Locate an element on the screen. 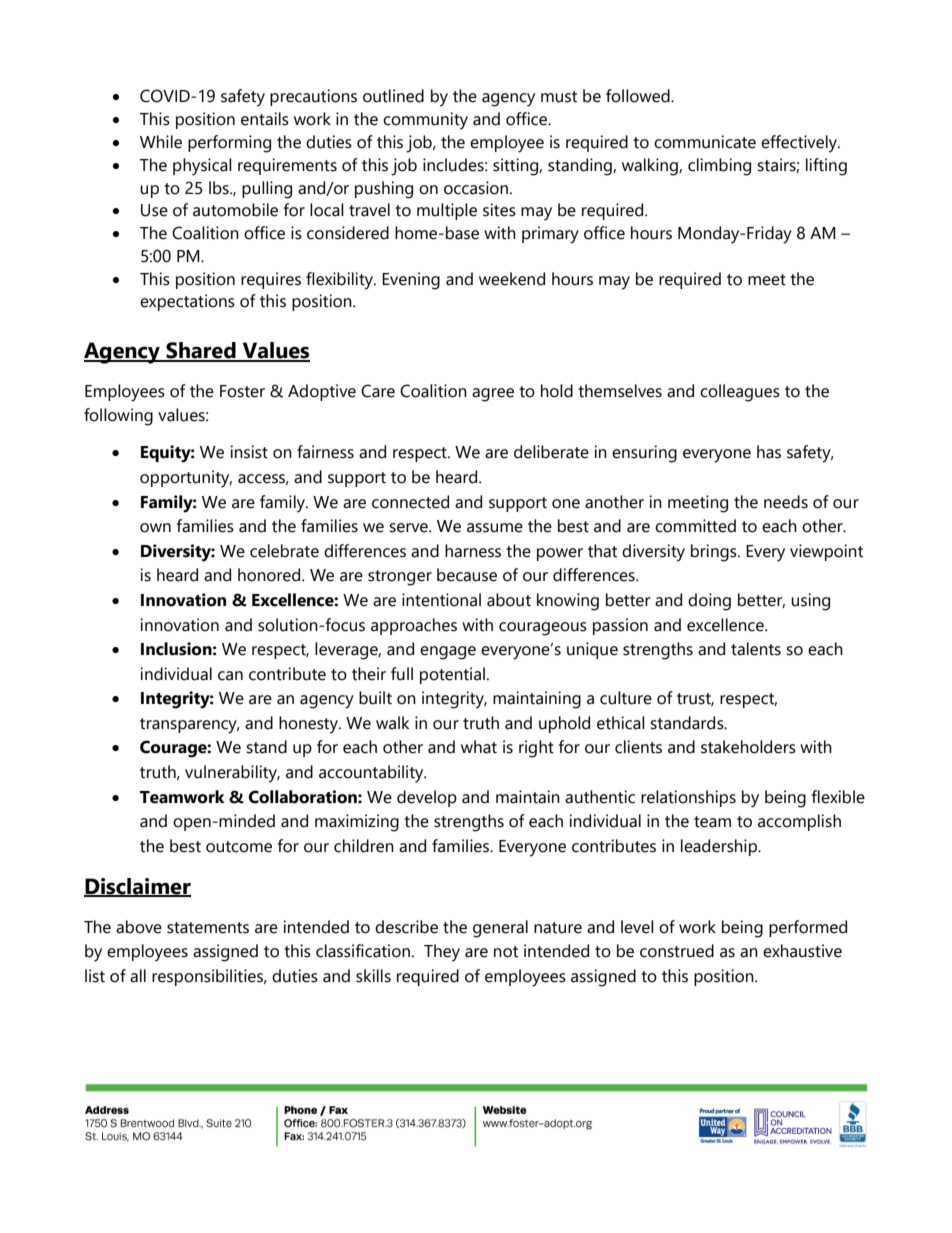 The height and width of the screenshot is (1233, 952). what is located at coordinates (479, 747).
